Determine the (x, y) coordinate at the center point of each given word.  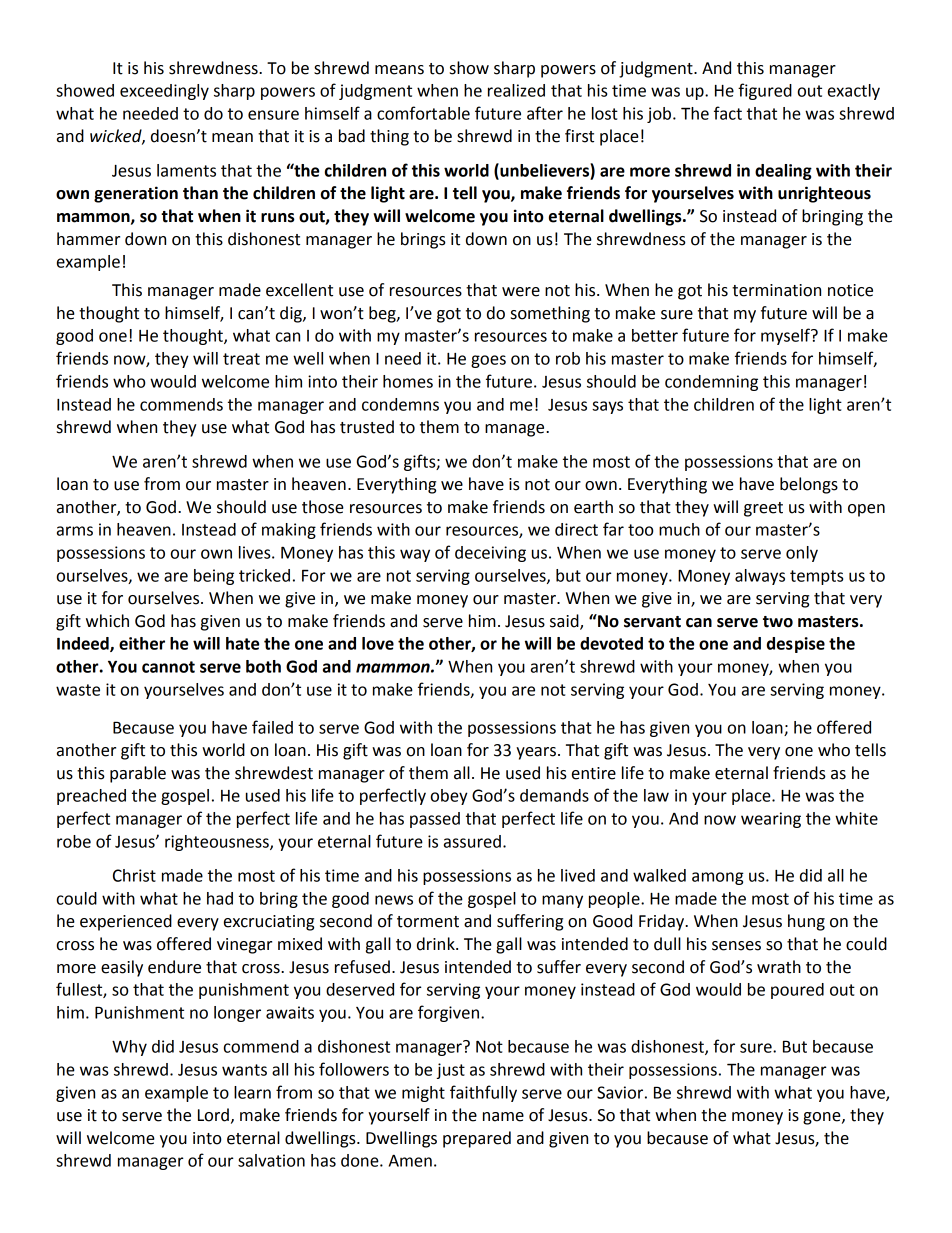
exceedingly (164, 92)
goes (488, 361)
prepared (477, 1139)
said (565, 621)
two (778, 622)
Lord (213, 1115)
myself (786, 336)
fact (728, 113)
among (718, 878)
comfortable (423, 113)
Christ (134, 875)
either (142, 643)
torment (428, 922)
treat (241, 359)
